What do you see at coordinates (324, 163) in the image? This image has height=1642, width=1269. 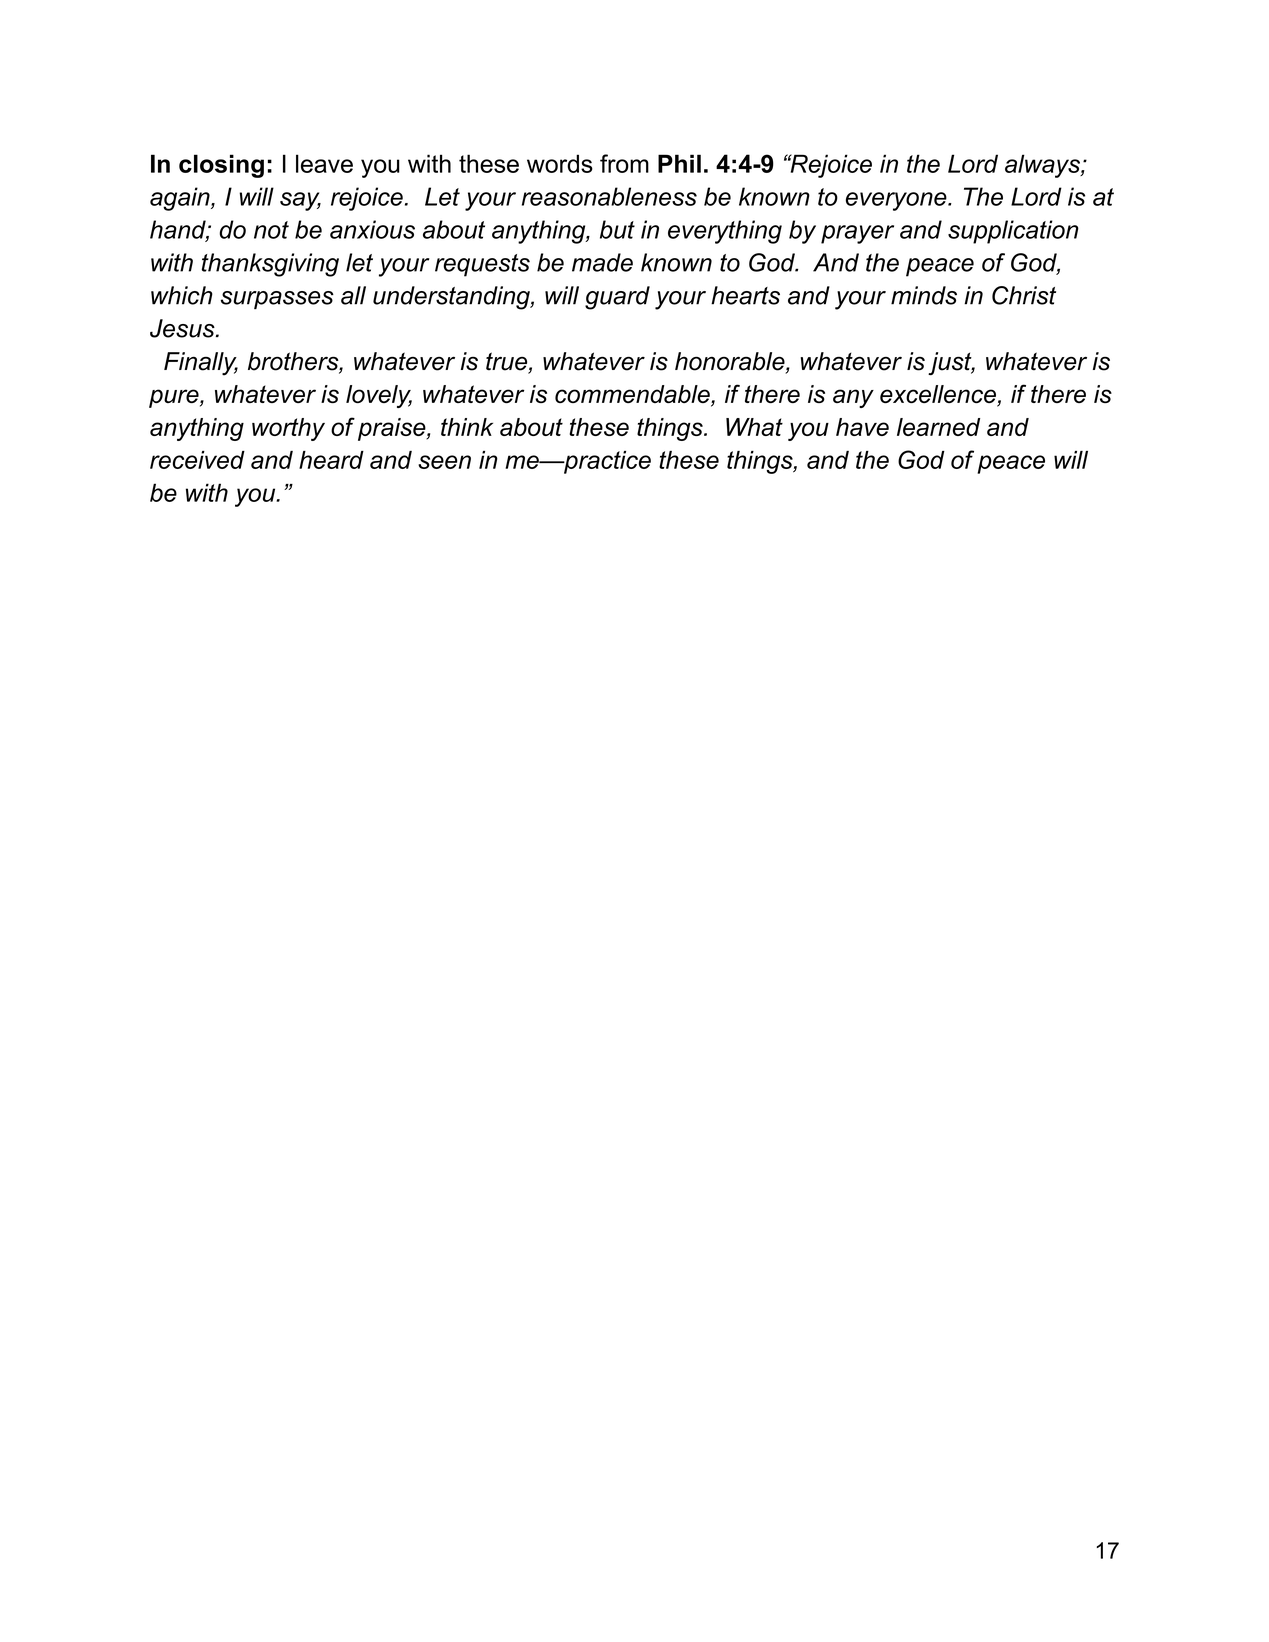 I see `leave` at bounding box center [324, 163].
